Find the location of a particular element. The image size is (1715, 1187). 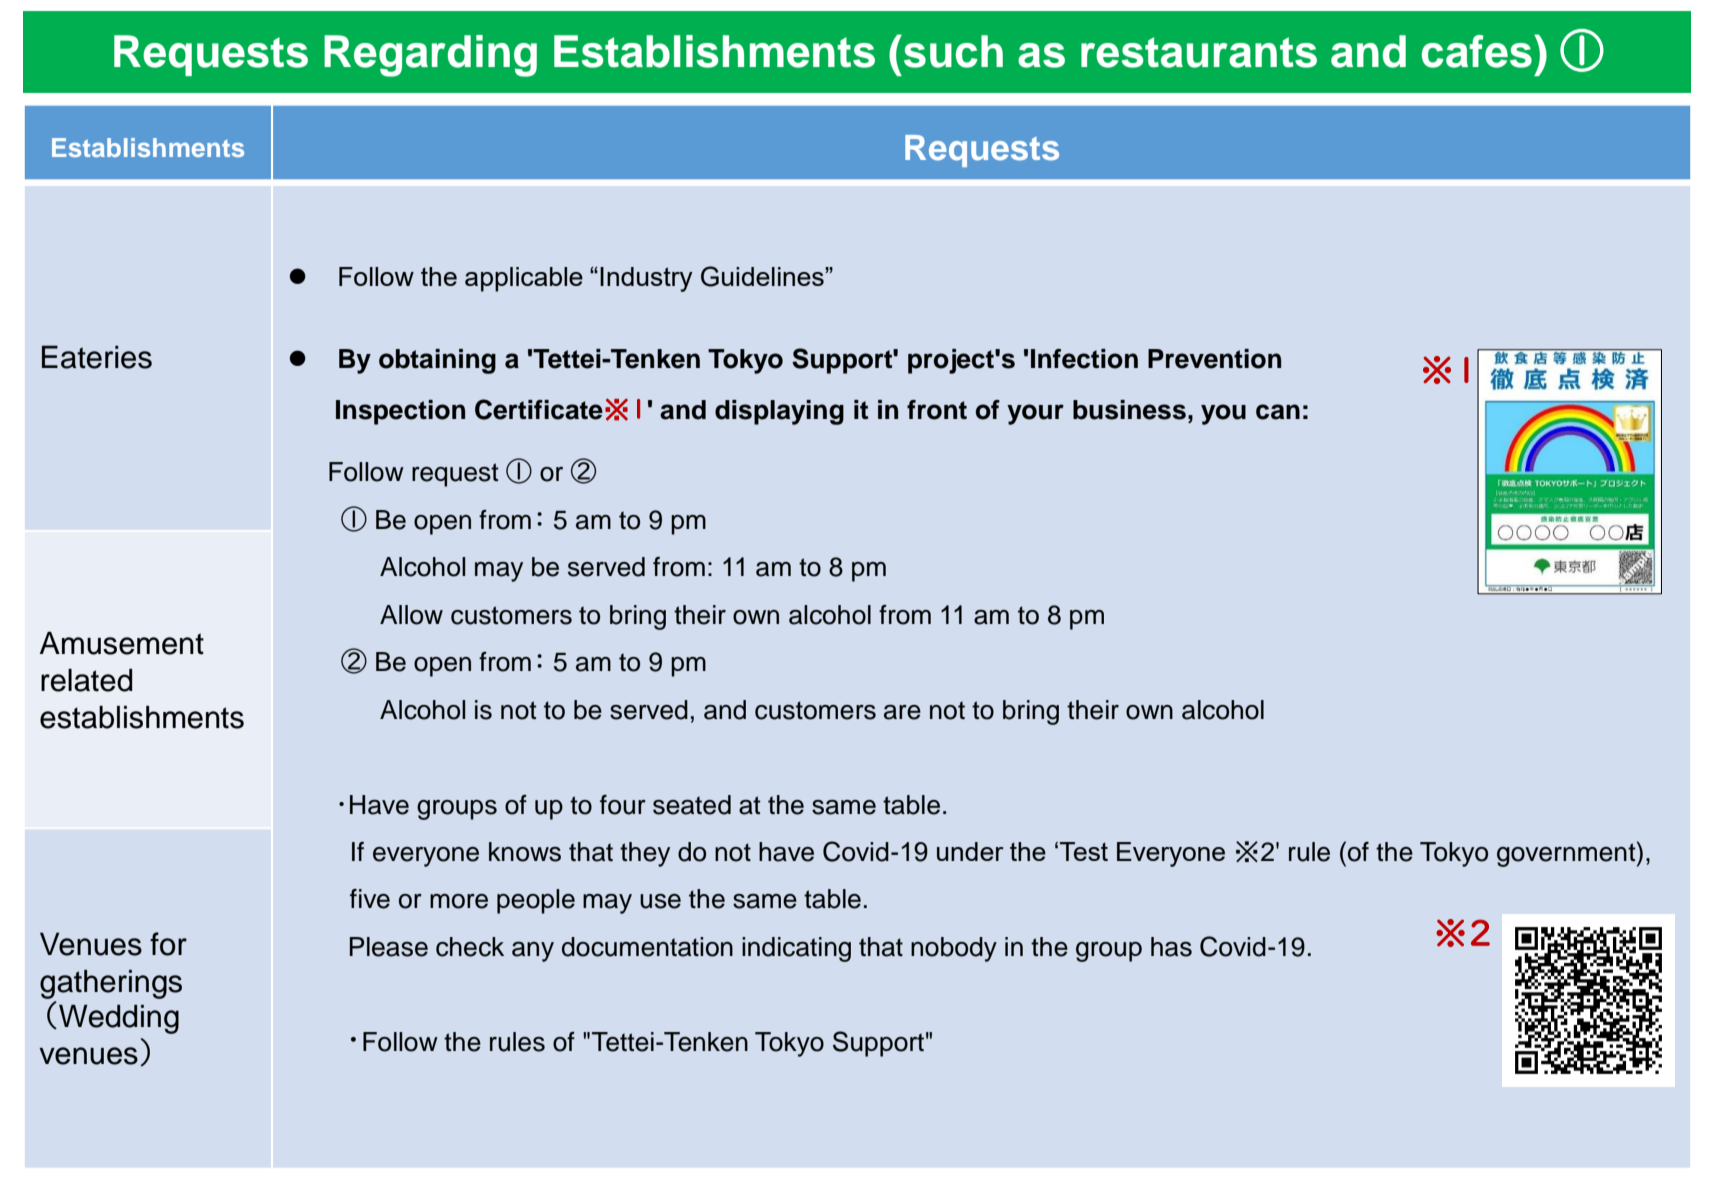

Regarding is located at coordinates (430, 56).
